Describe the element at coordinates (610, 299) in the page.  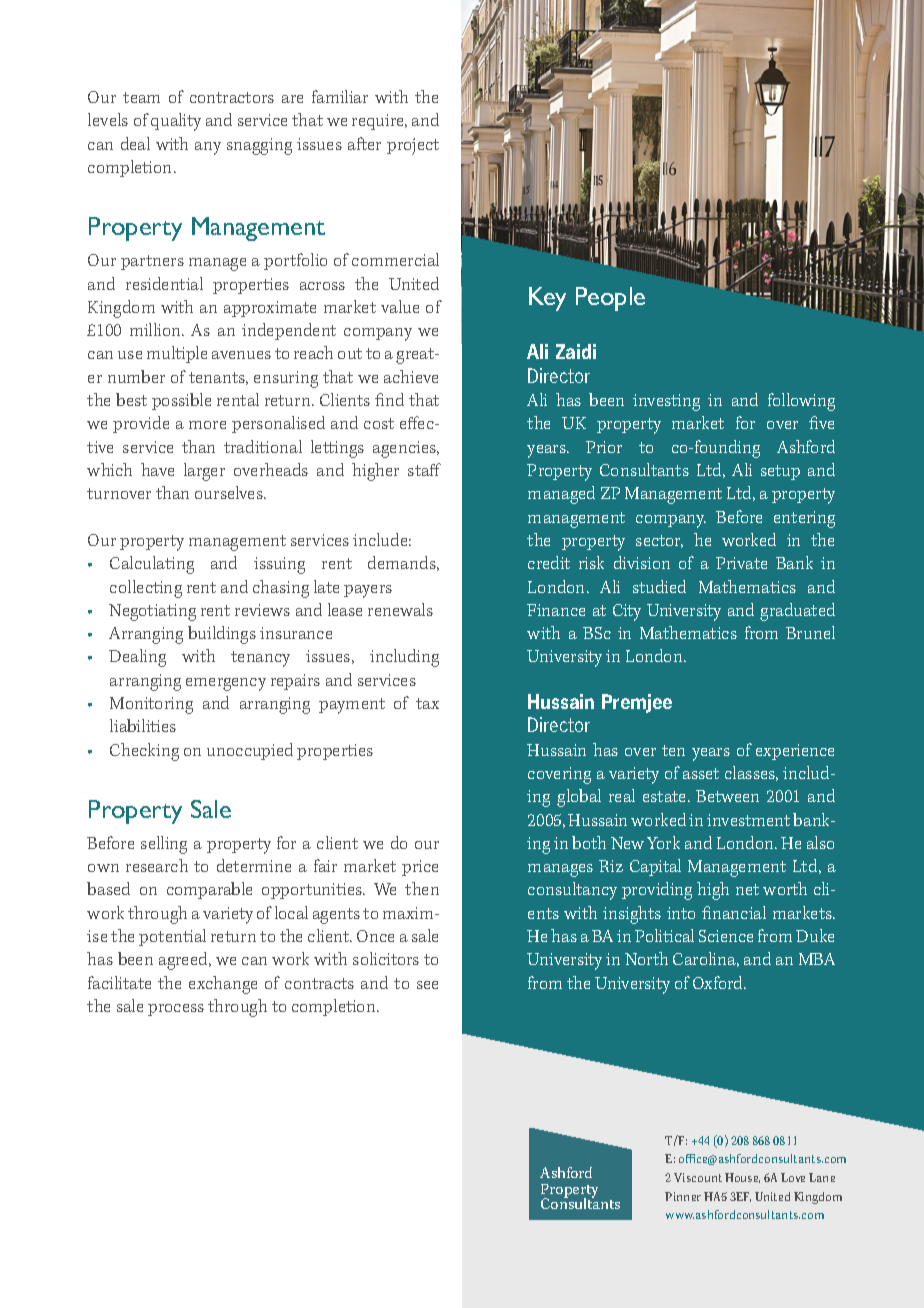
I see `People` at that location.
